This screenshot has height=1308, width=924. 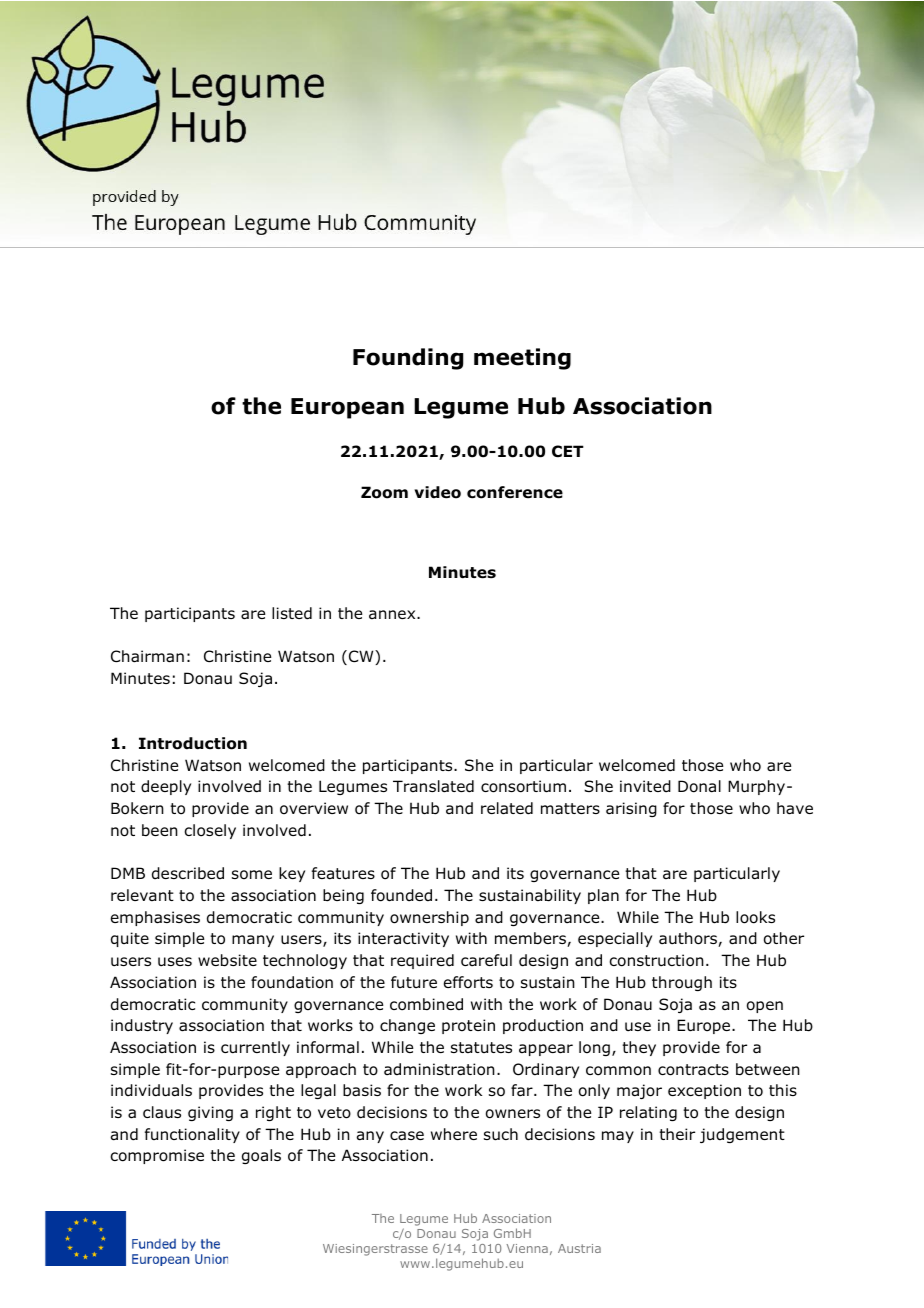 I want to click on Introduction, so click(x=193, y=743).
